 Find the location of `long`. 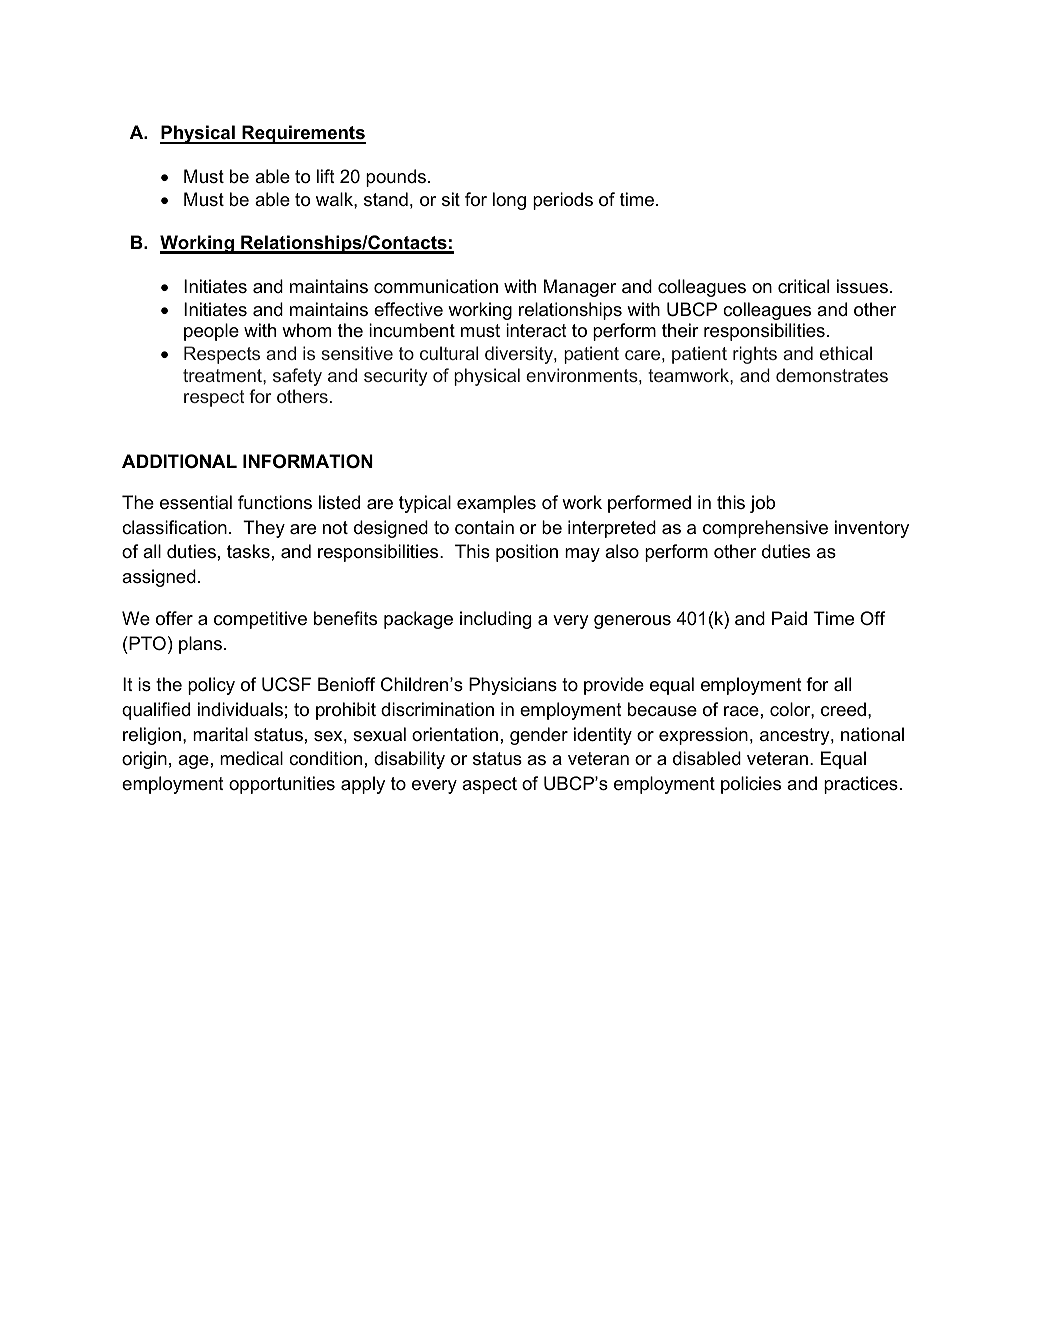

long is located at coordinates (509, 201).
